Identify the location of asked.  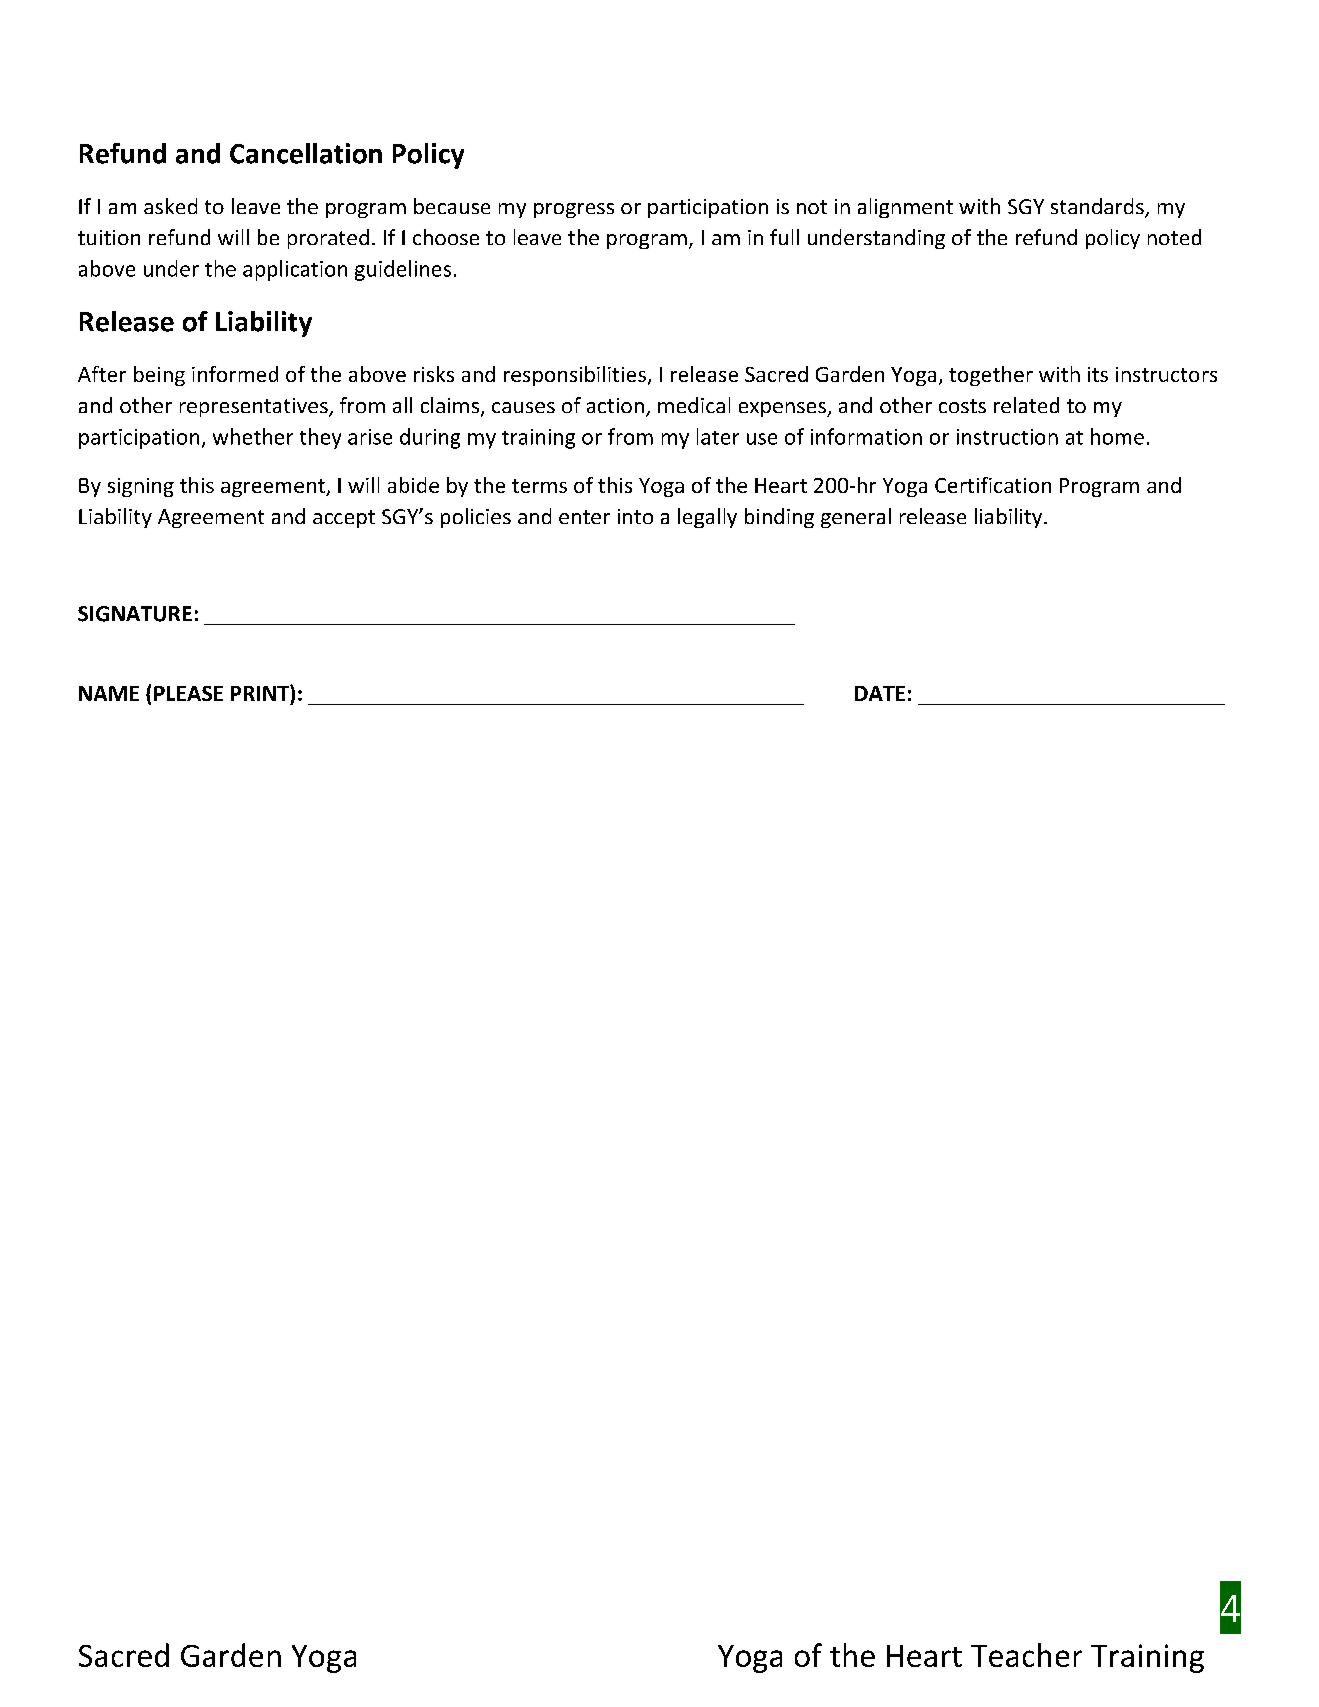
(170, 206).
